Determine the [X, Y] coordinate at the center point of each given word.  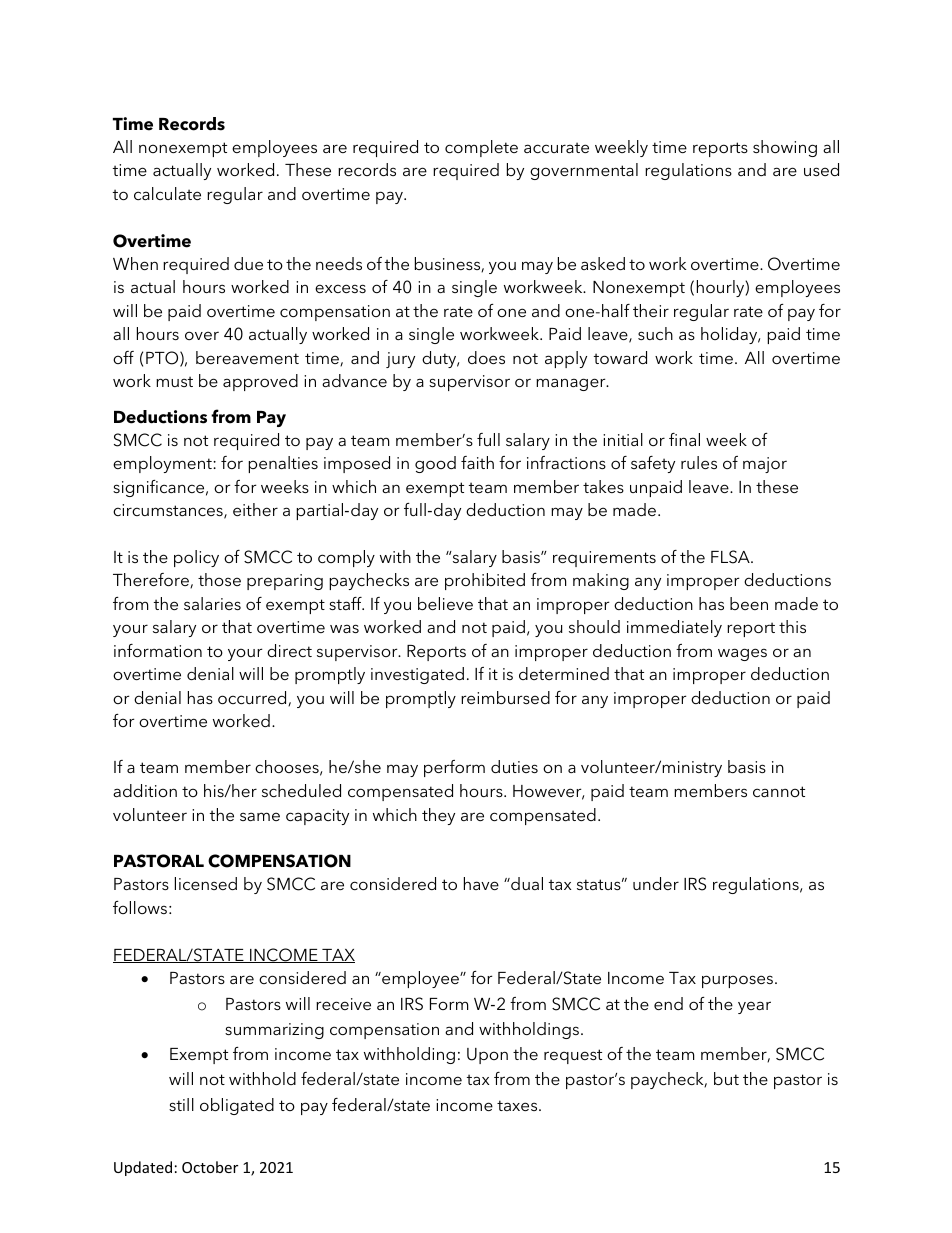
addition [145, 790]
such [655, 333]
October [210, 1167]
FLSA [731, 557]
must [174, 381]
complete [481, 148]
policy [196, 558]
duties [514, 766]
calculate [167, 193]
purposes [739, 981]
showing [785, 148]
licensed [206, 883]
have [481, 883]
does [486, 357]
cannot [779, 791]
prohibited [485, 581]
